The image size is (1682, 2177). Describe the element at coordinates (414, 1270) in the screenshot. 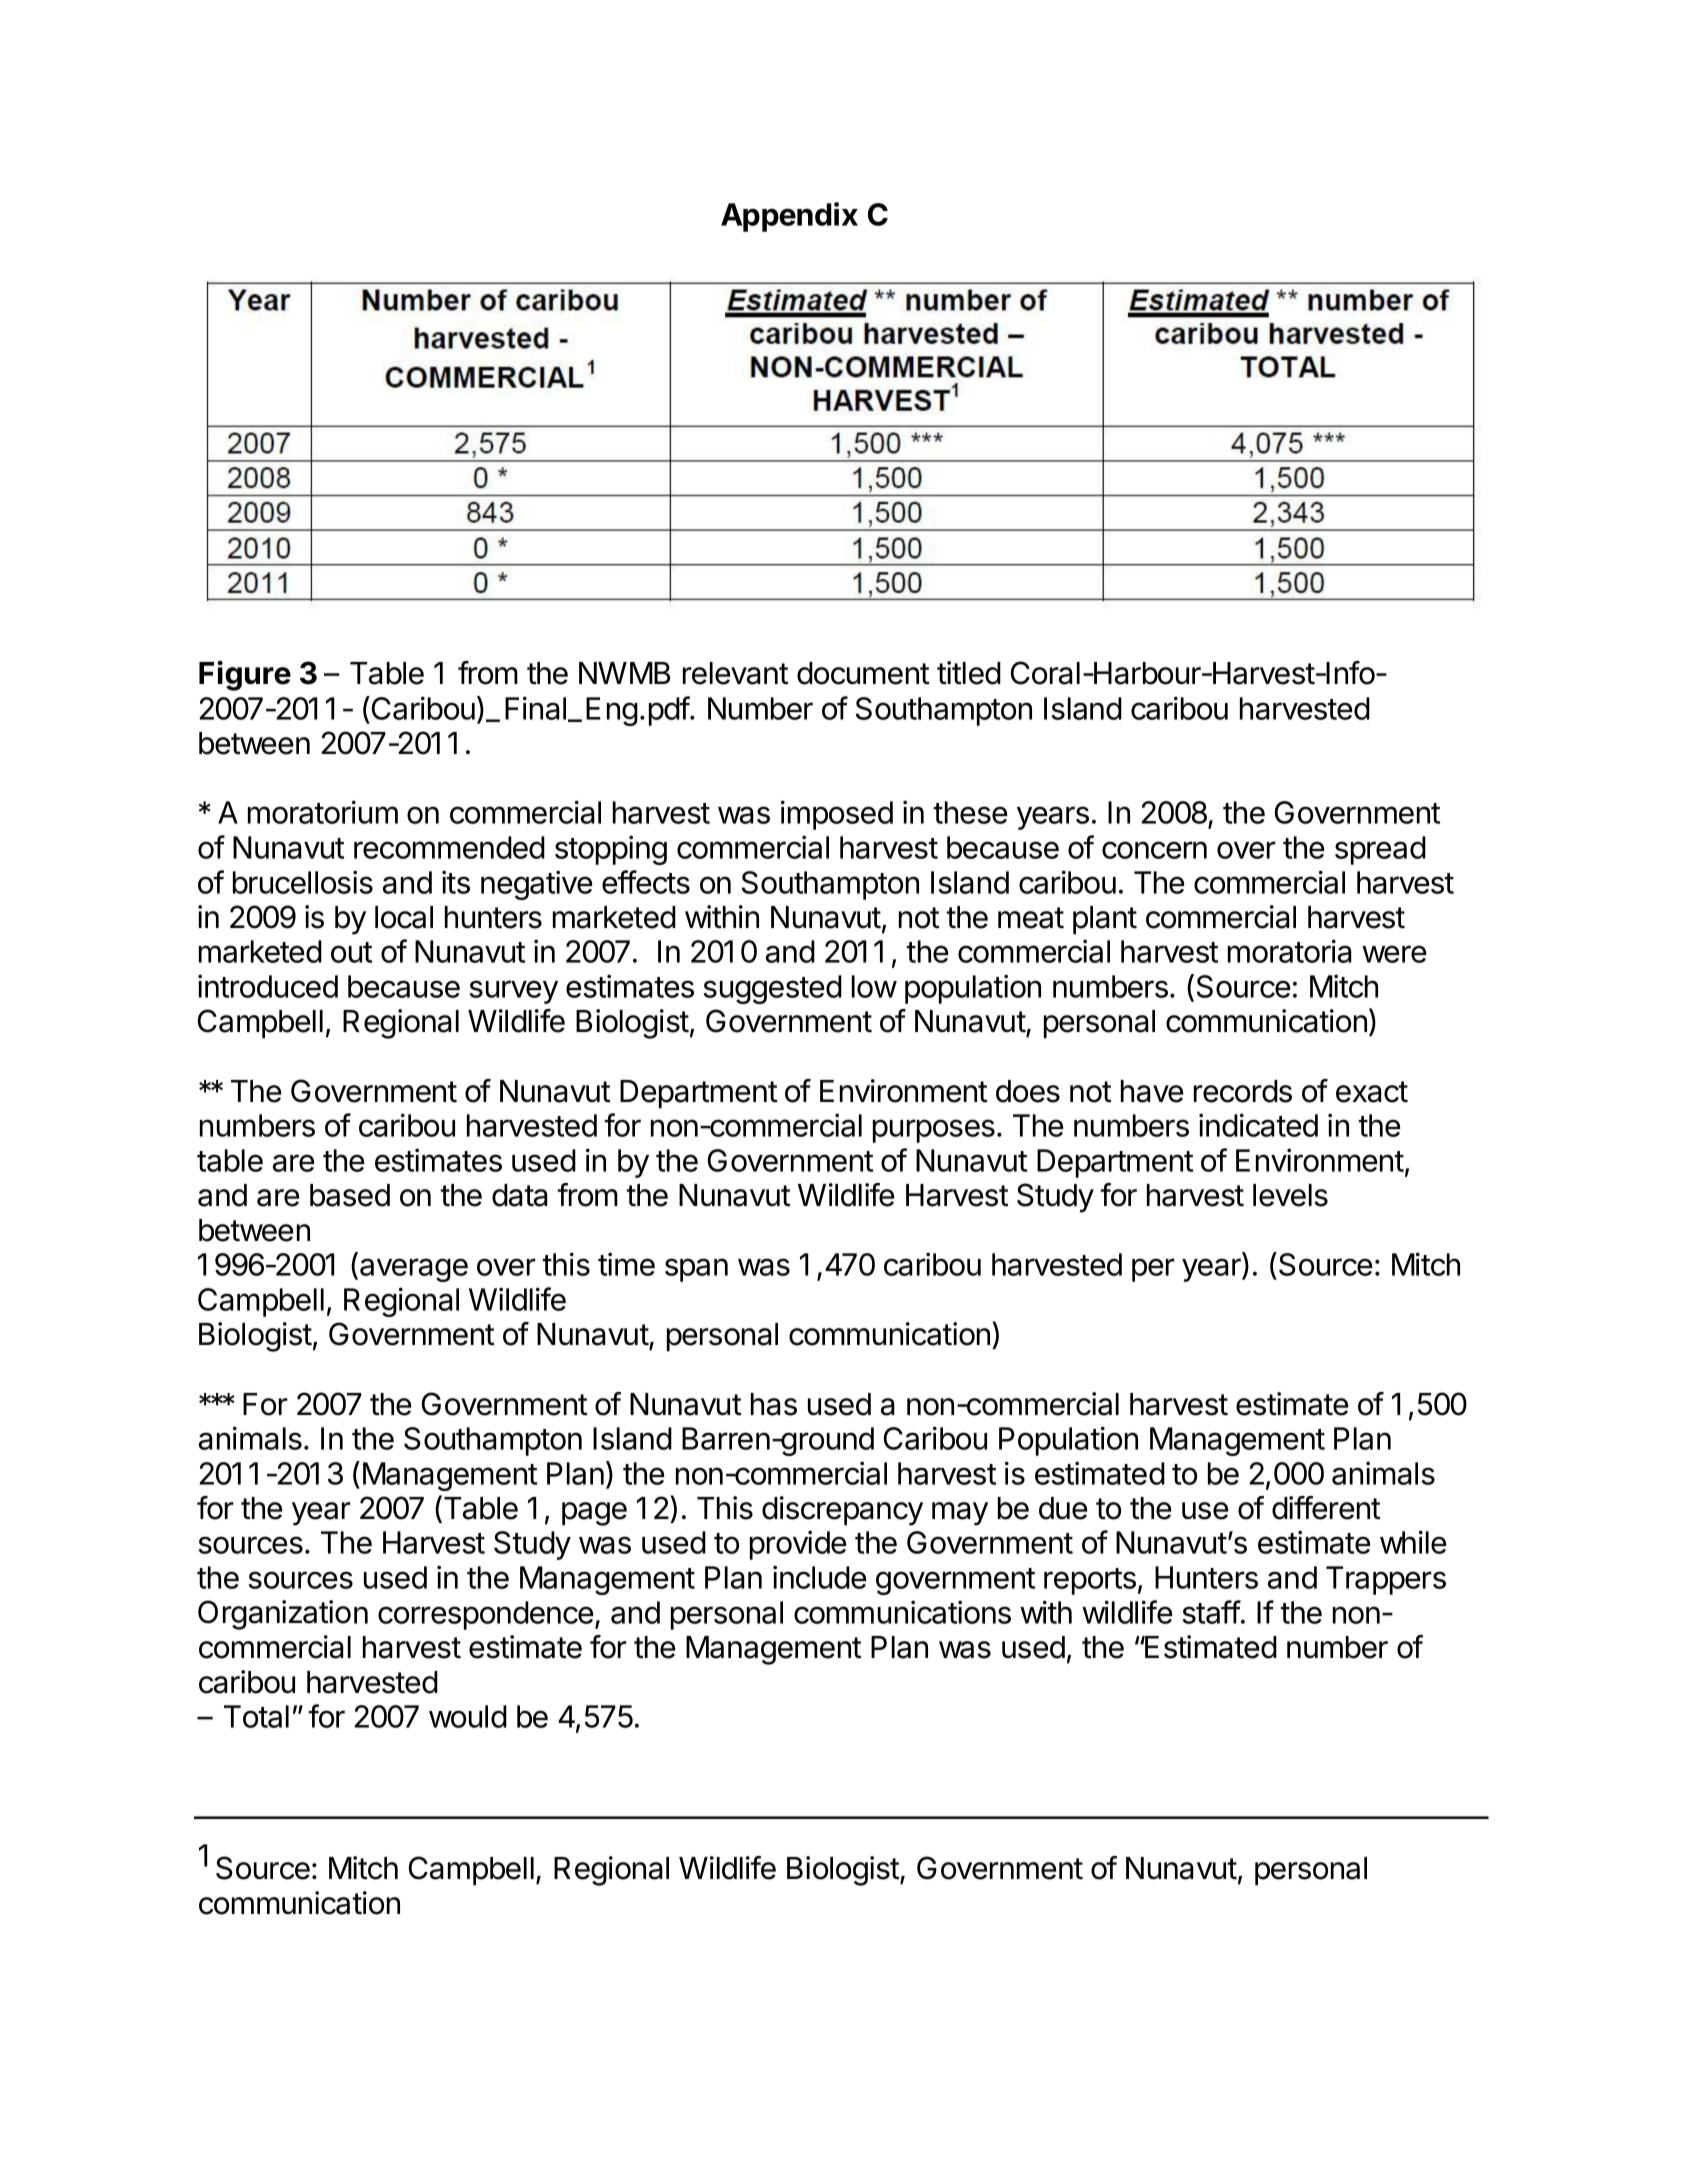

I see `average` at that location.
